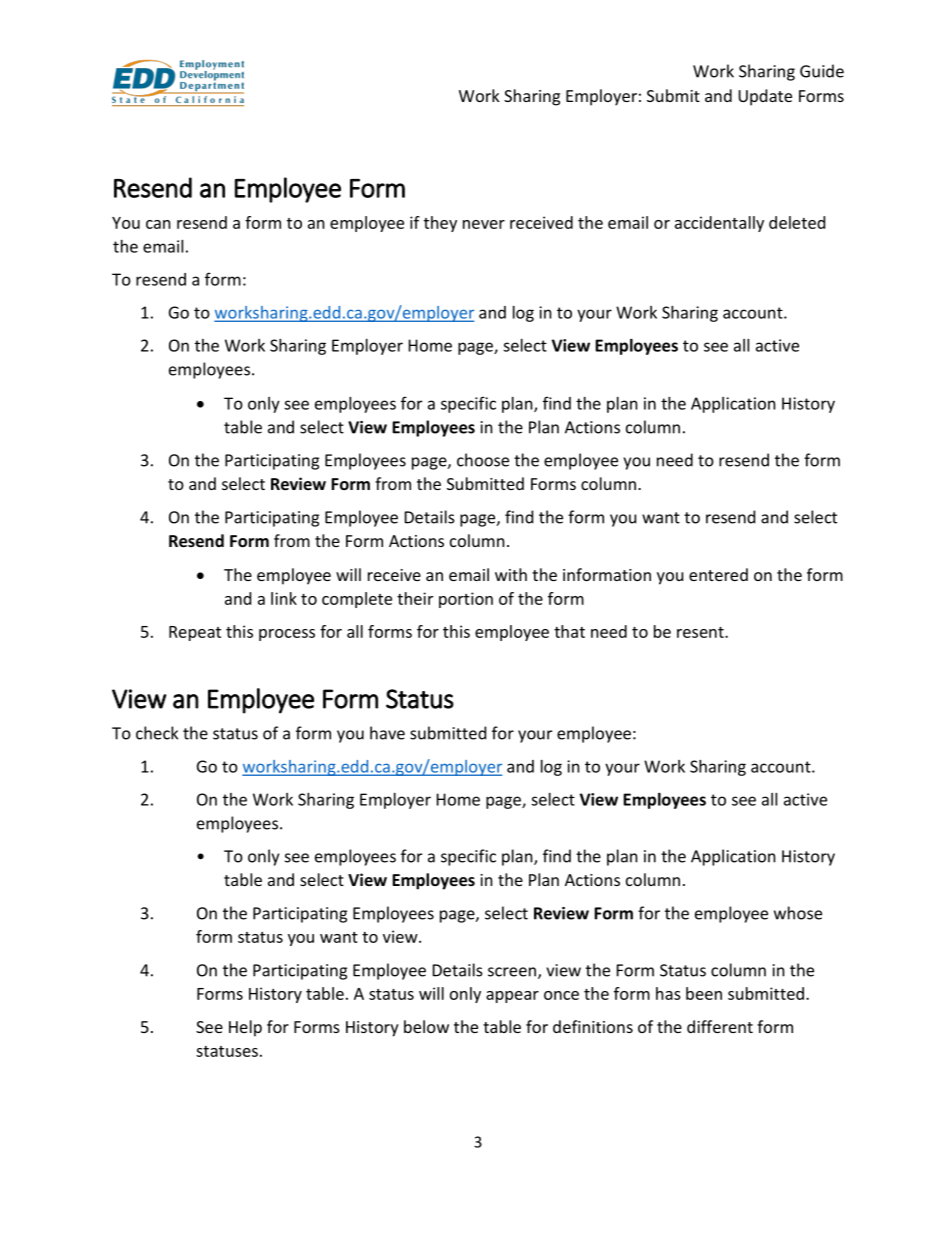 This page has width=952, height=1233. Describe the element at coordinates (701, 632) in the page. I see `resent` at that location.
